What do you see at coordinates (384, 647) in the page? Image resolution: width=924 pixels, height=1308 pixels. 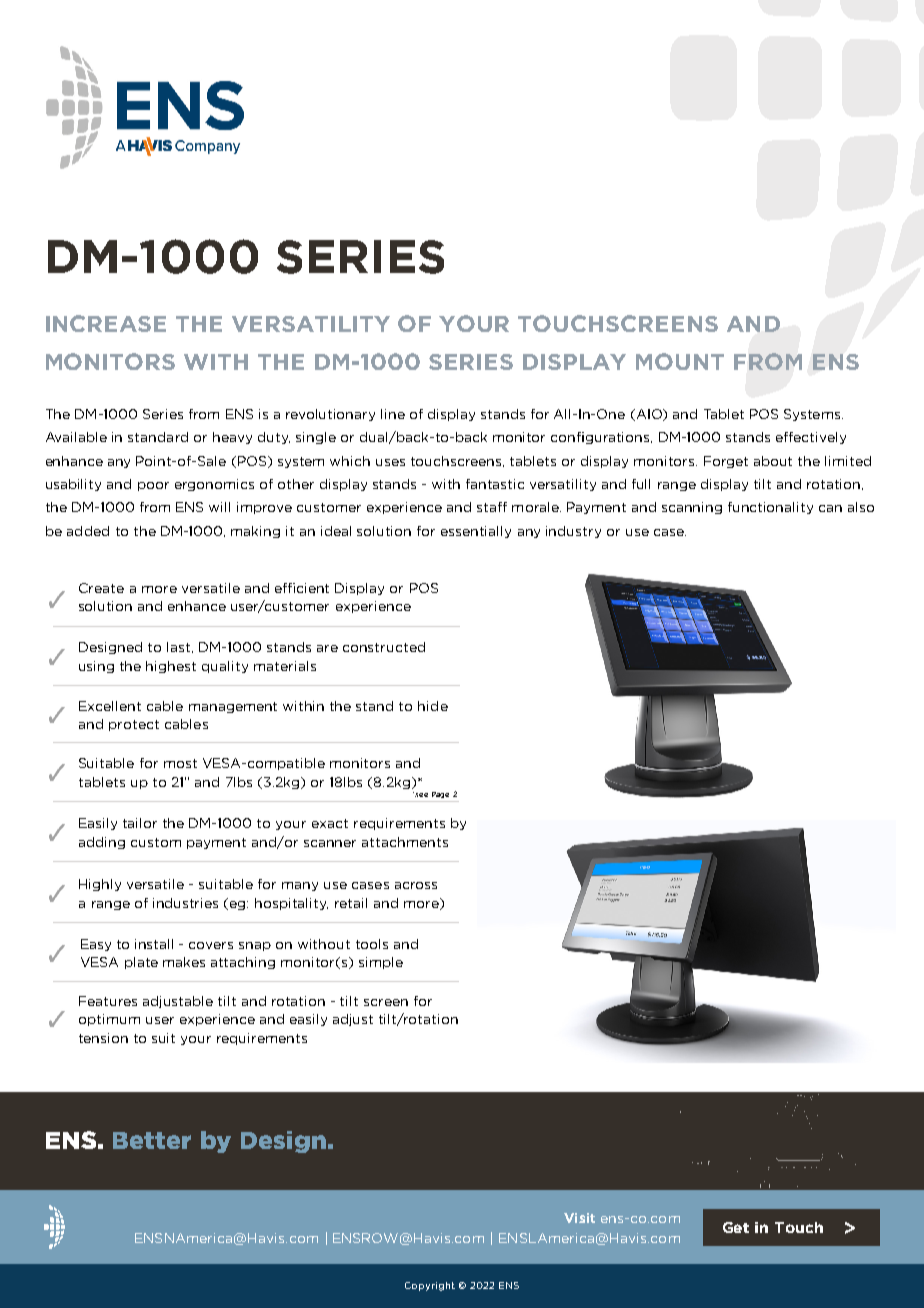 I see `constructed` at bounding box center [384, 647].
